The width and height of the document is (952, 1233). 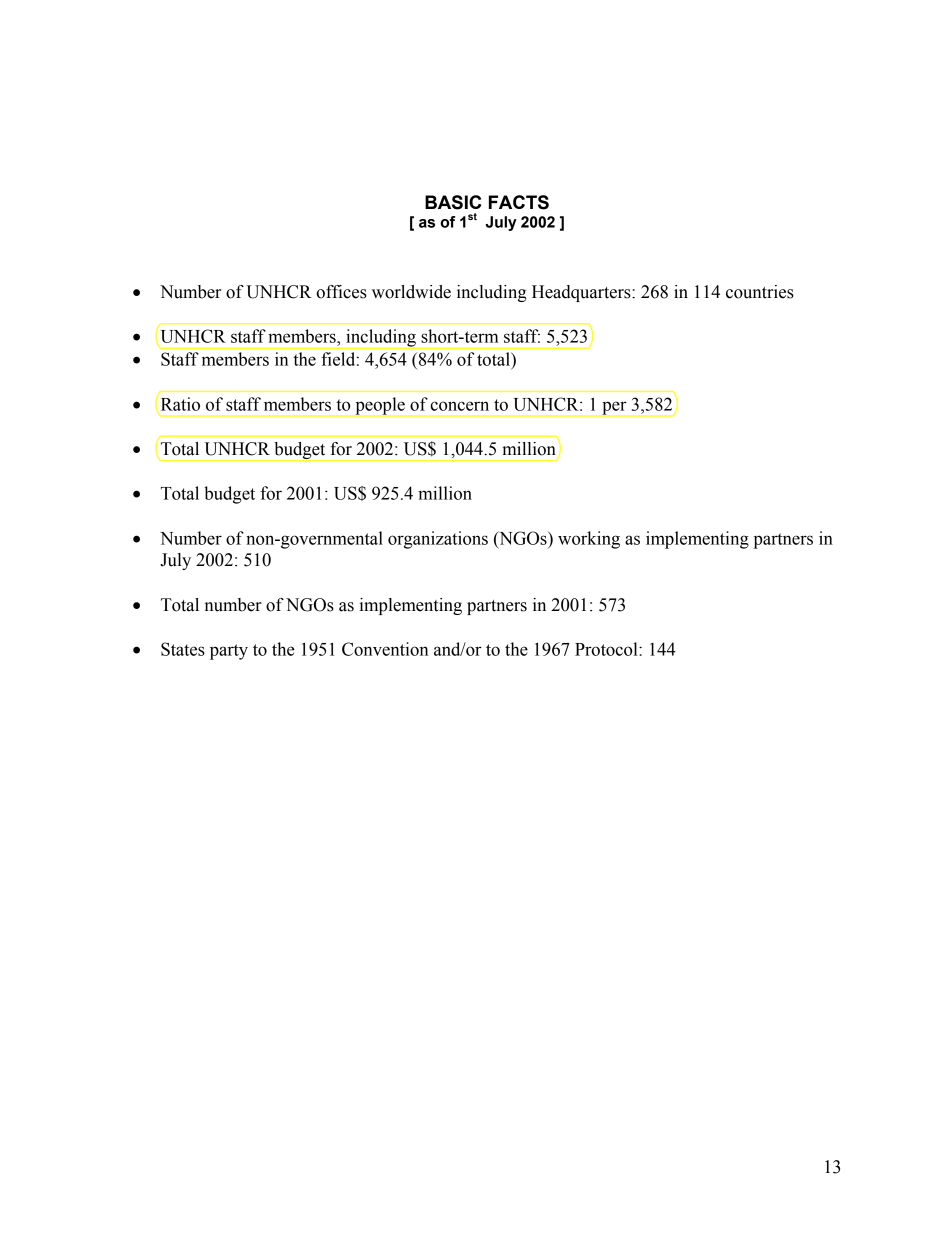 I want to click on countries, so click(x=760, y=292).
